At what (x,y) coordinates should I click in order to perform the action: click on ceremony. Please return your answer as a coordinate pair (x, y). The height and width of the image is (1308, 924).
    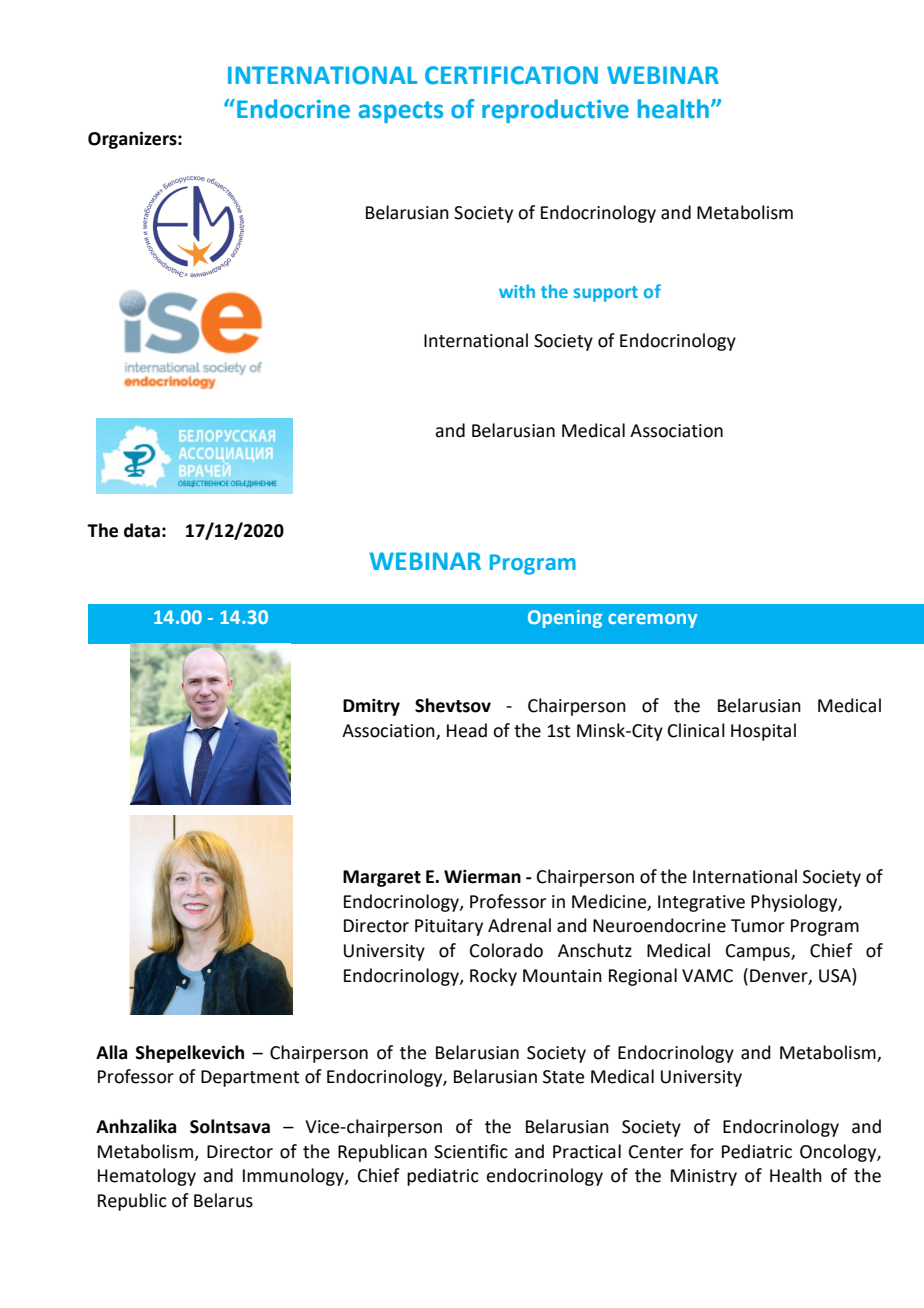
    Looking at the image, I should click on (652, 620).
